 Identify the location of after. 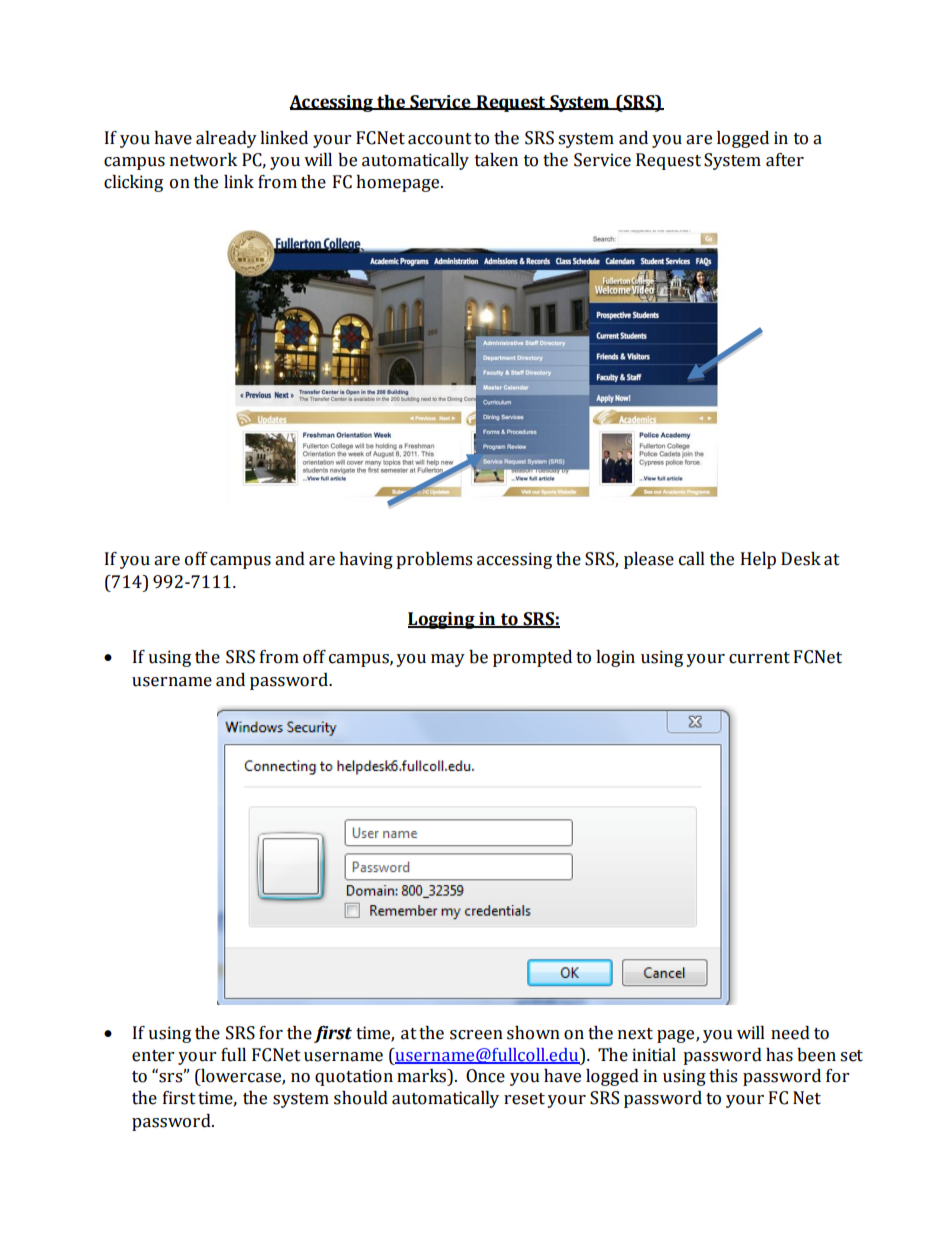
(785, 160).
